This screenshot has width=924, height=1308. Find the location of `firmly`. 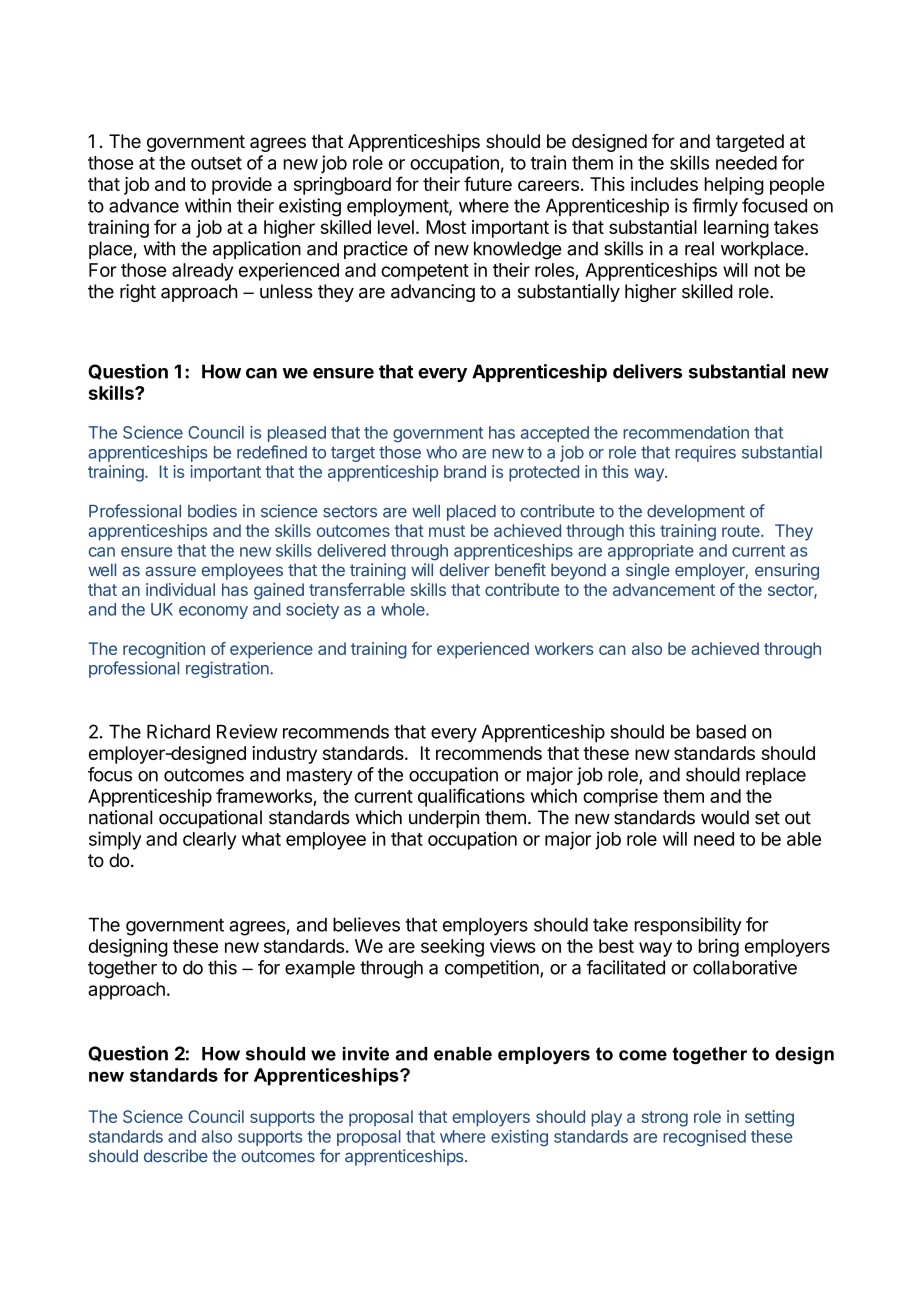

firmly is located at coordinates (715, 207).
